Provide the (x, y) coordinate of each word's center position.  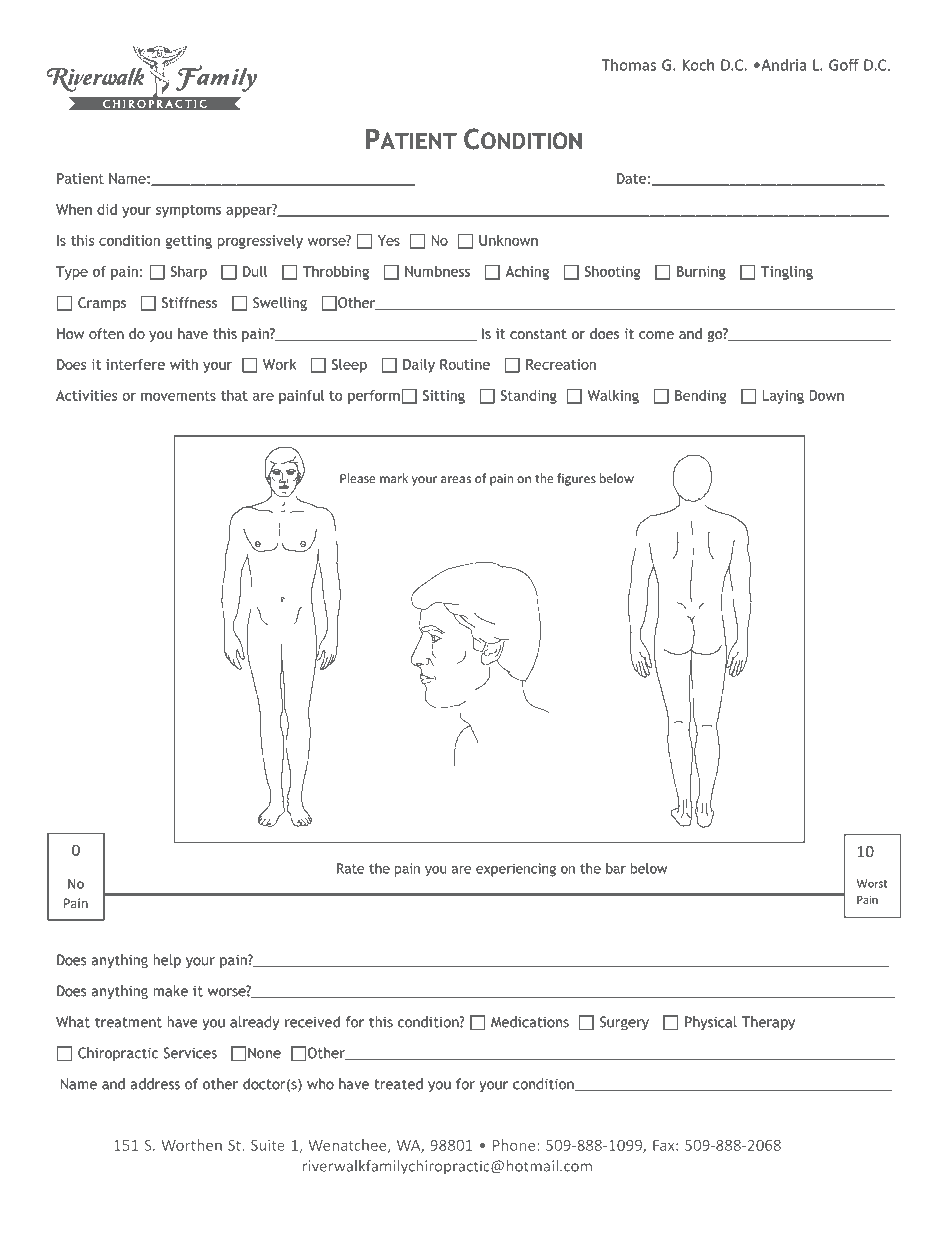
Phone (515, 1145)
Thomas (628, 65)
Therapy (768, 1023)
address (155, 1084)
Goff (844, 64)
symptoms (188, 211)
